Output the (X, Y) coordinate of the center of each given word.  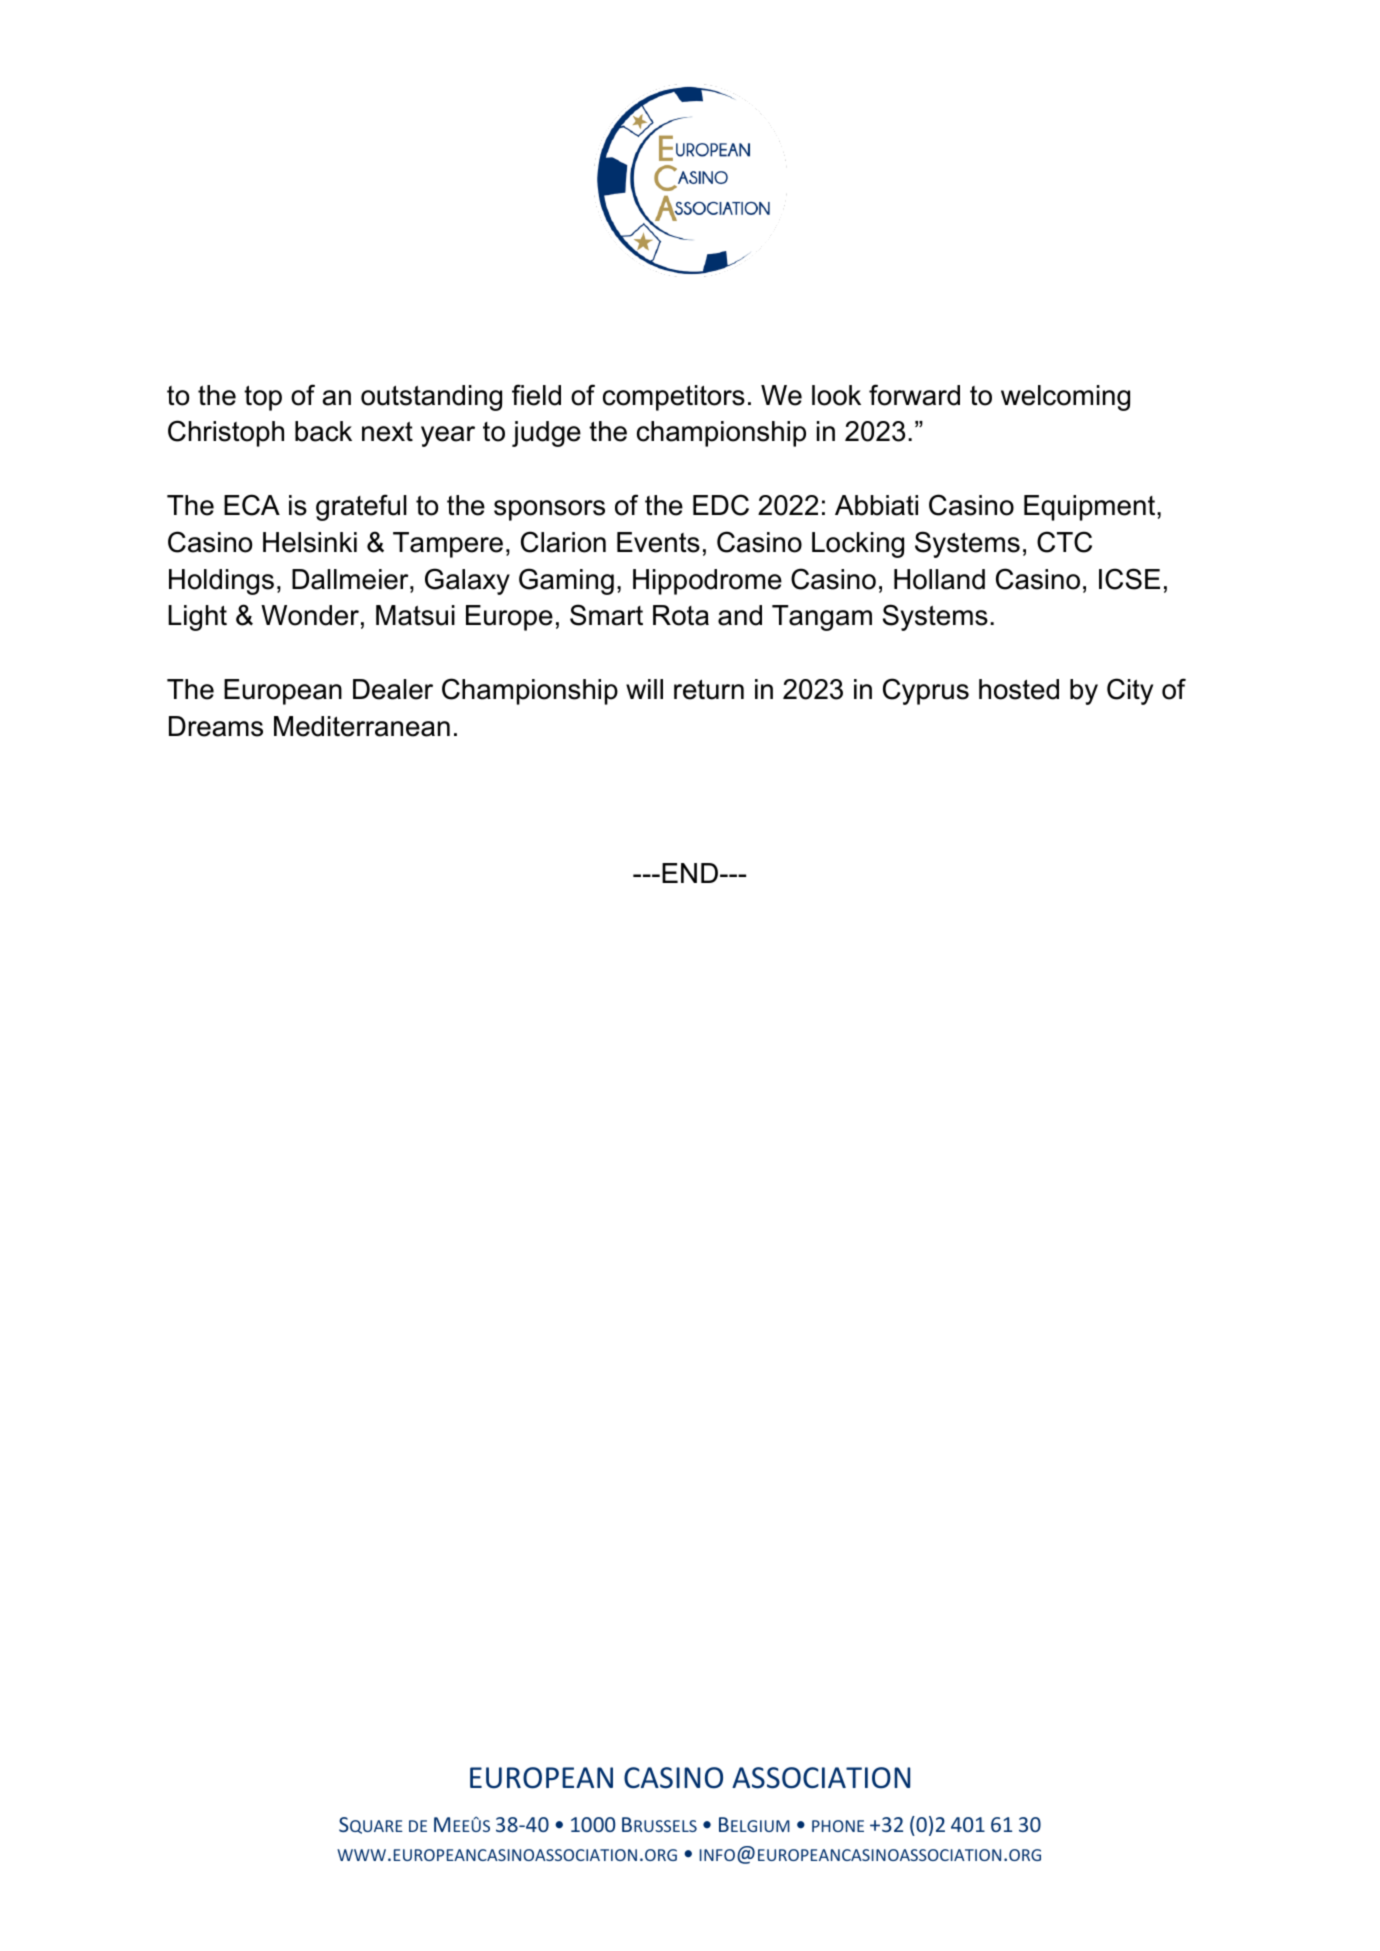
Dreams (216, 726)
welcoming (1065, 398)
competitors (674, 398)
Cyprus (926, 691)
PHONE (838, 1826)
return (709, 689)
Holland (939, 579)
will (644, 689)
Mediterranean (362, 726)
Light (197, 618)
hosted (1019, 689)
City (1130, 691)
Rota (681, 615)
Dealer (393, 689)
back (323, 431)
